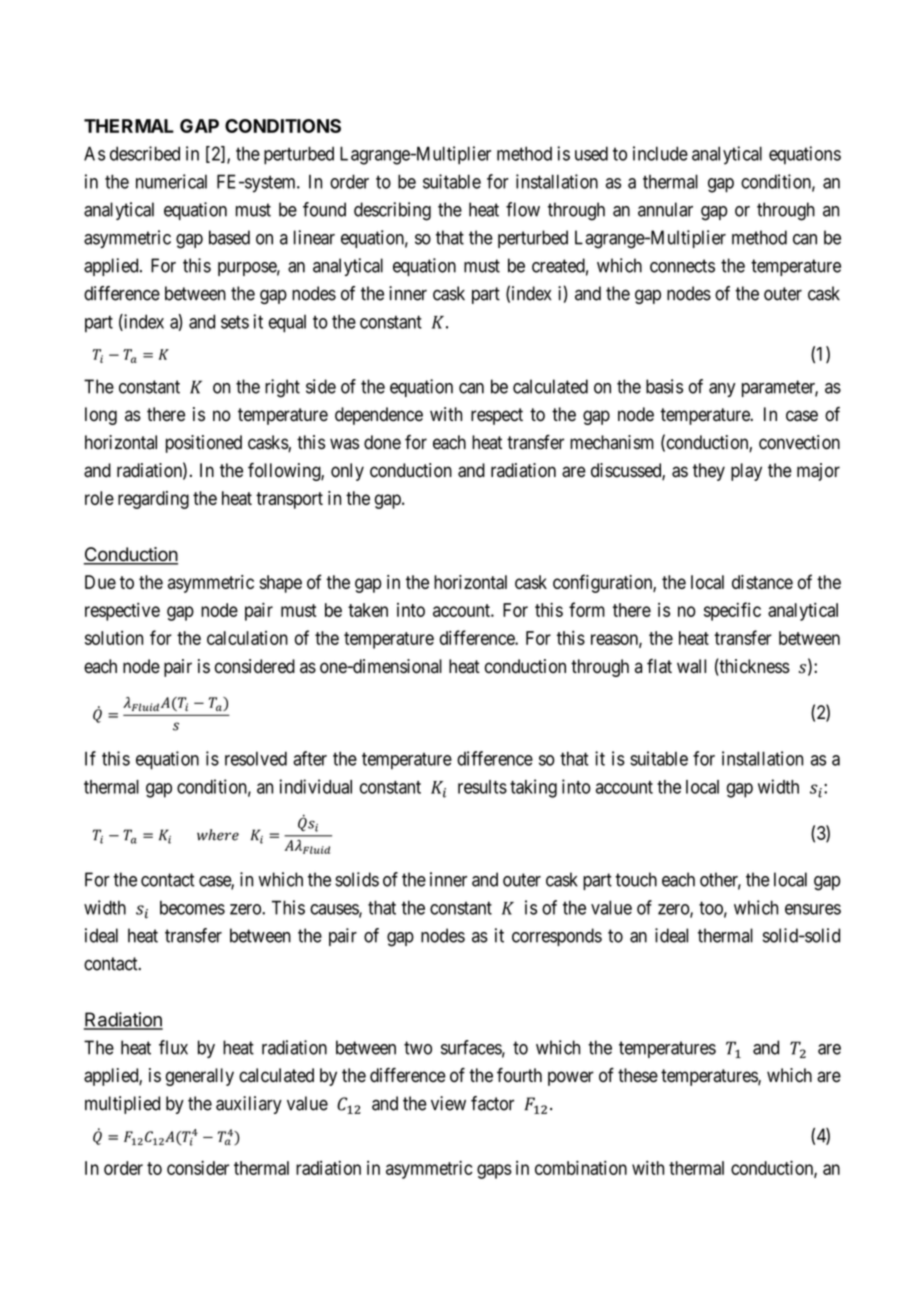 The height and width of the document is (1308, 924). I want to click on results, so click(482, 787).
